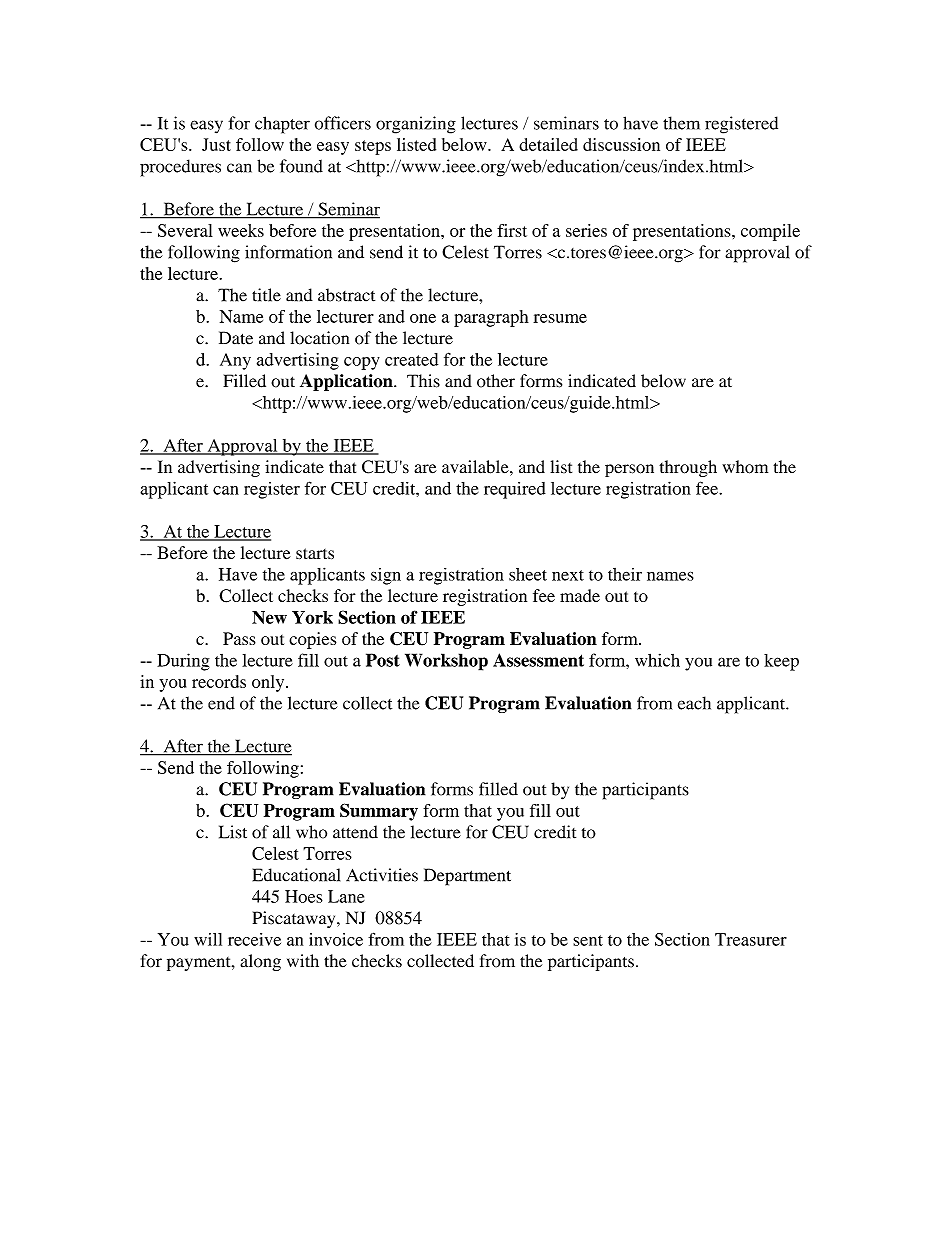 The height and width of the page is (1233, 952). Describe the element at coordinates (681, 123) in the page. I see `them` at that location.
